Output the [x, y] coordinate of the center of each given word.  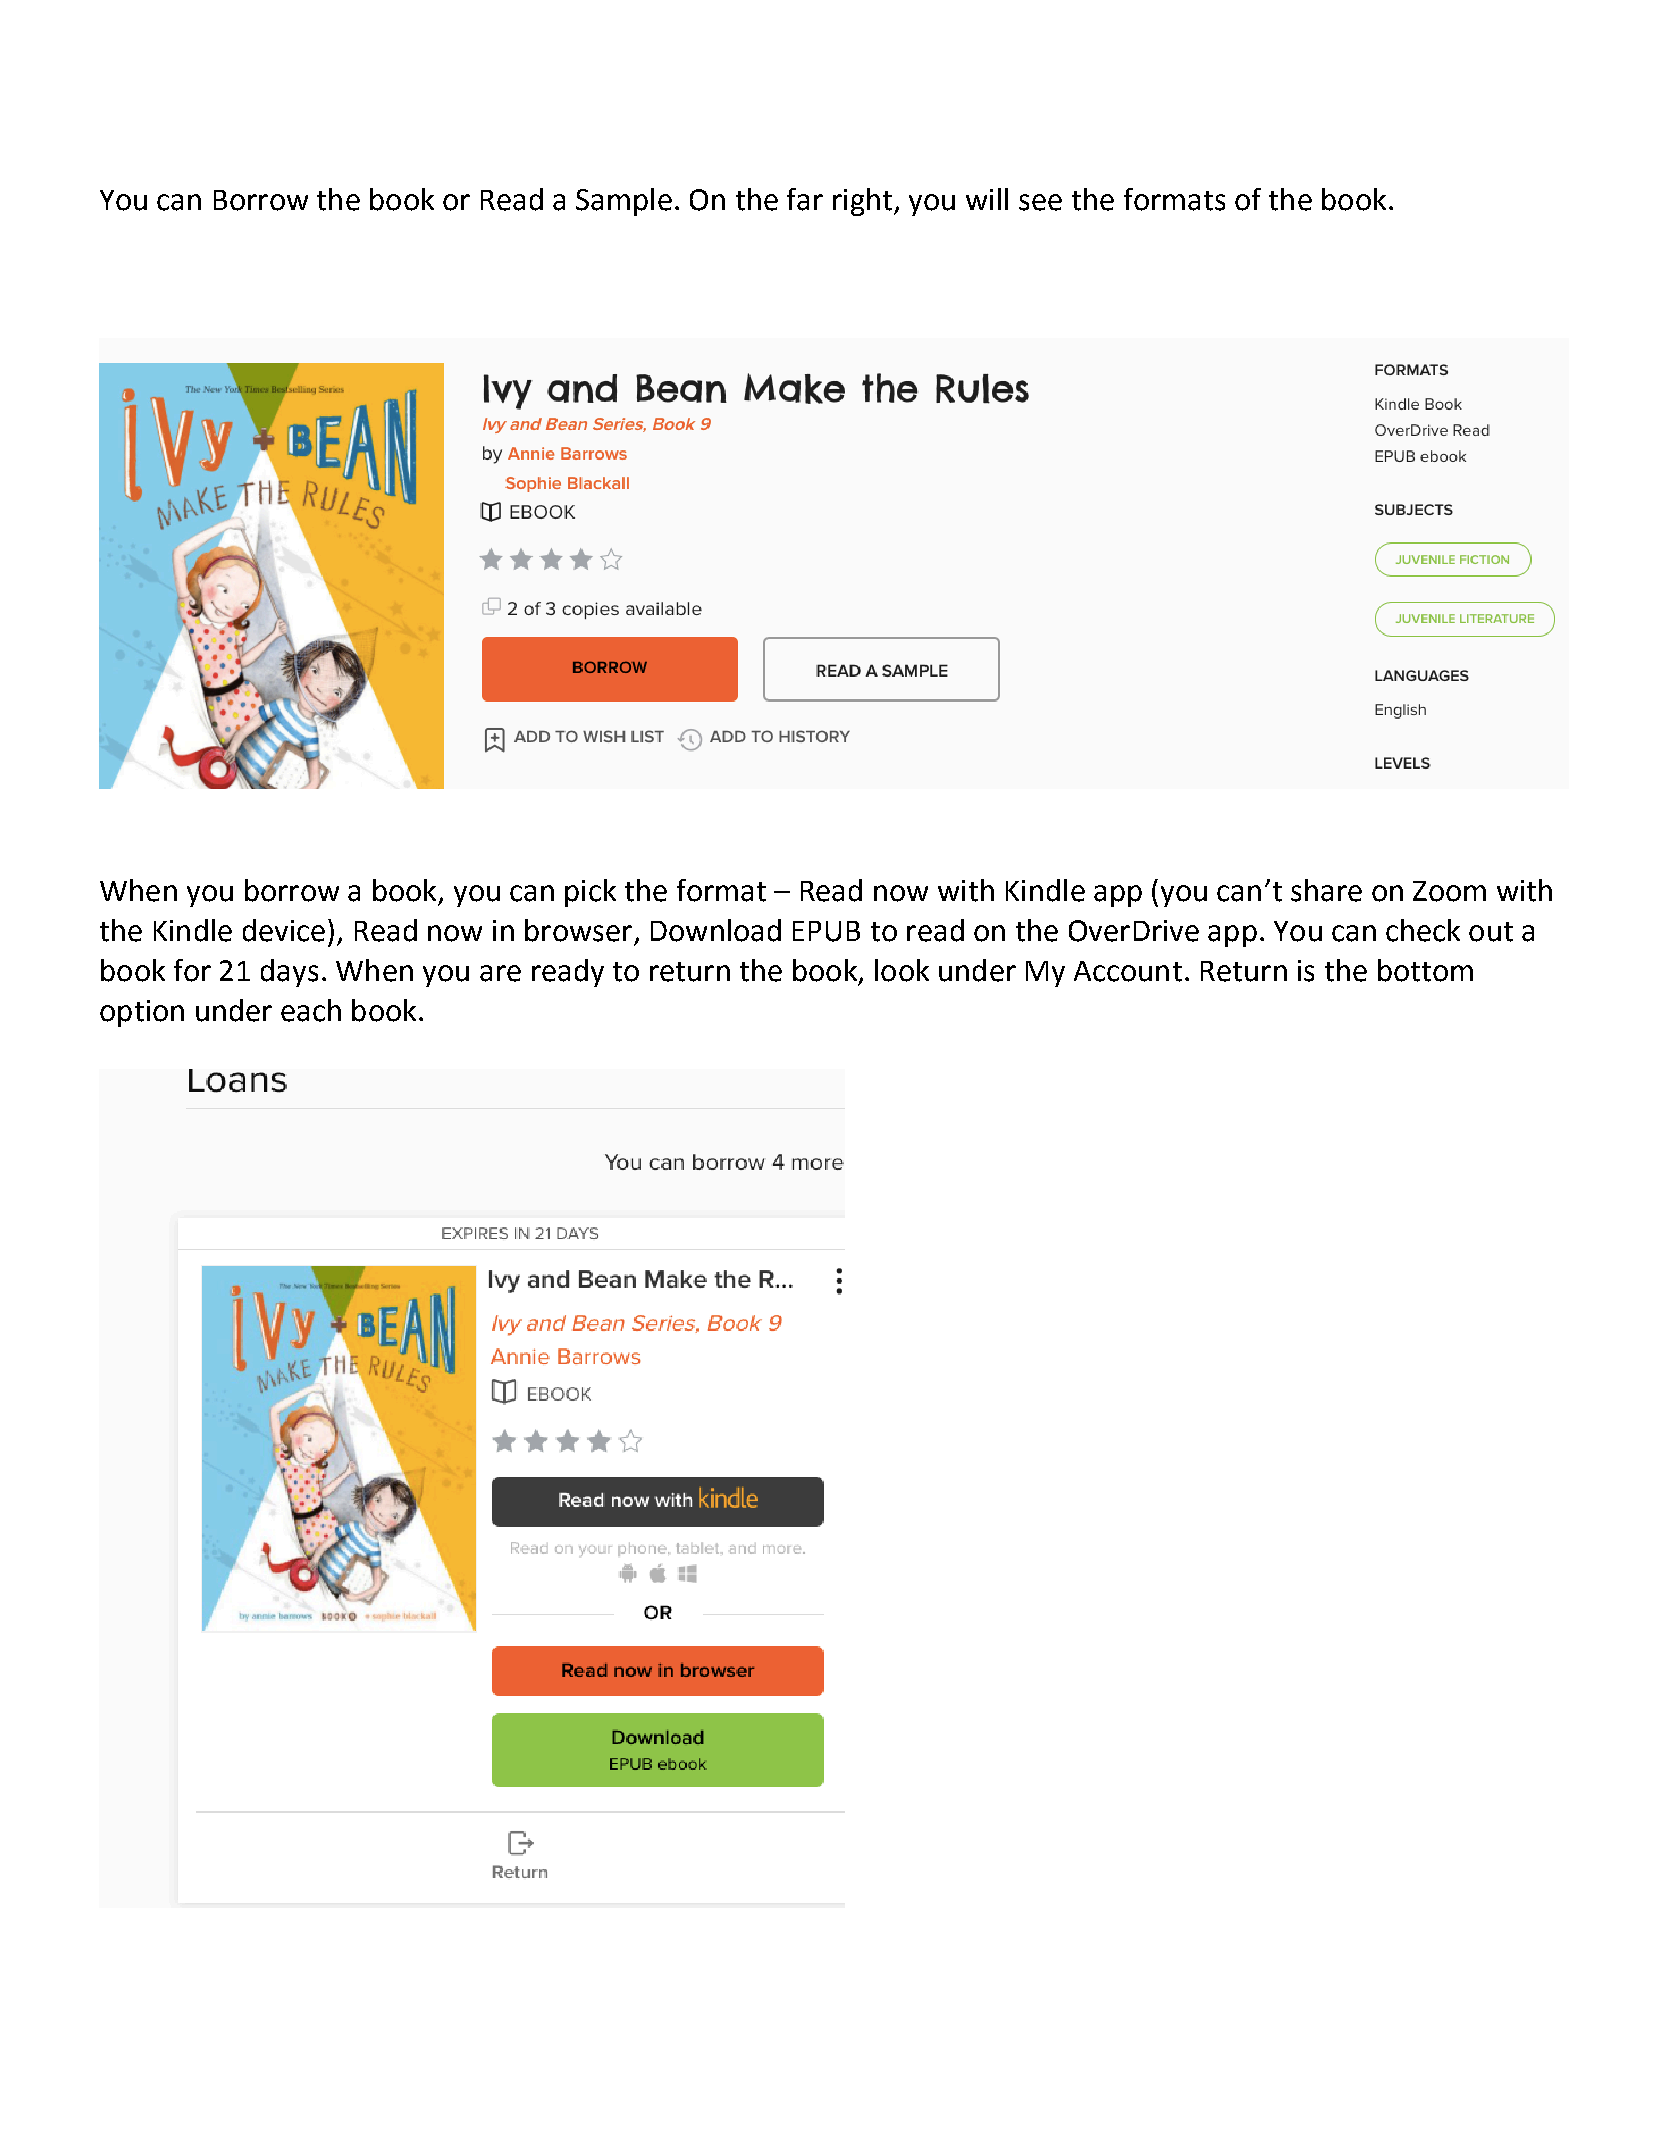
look [902, 970]
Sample [624, 202]
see [1040, 202]
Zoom [1449, 891]
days [289, 973]
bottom [1425, 970]
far [805, 199]
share [1326, 890]
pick [590, 893]
